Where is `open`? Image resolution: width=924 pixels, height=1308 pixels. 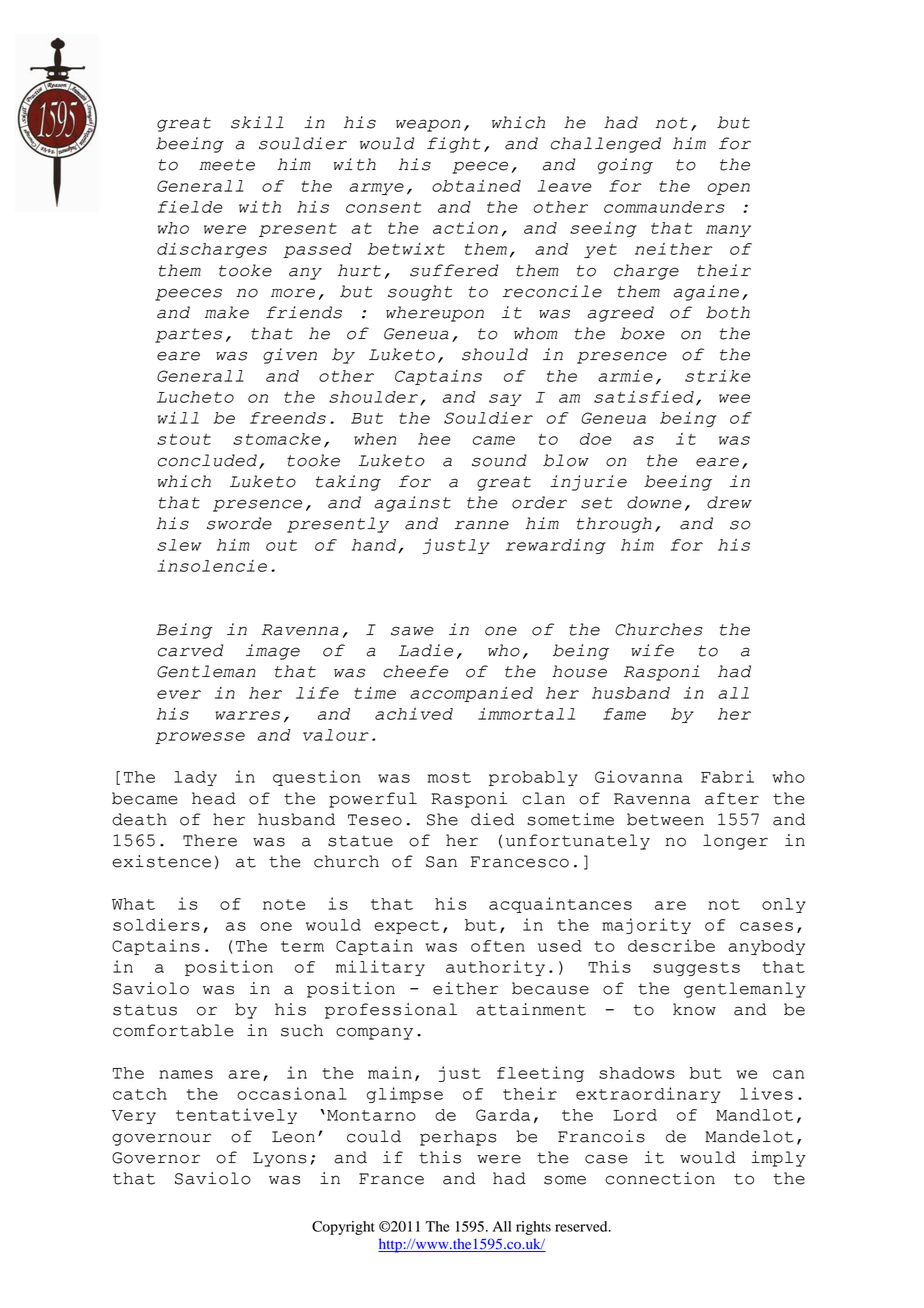 open is located at coordinates (728, 189).
